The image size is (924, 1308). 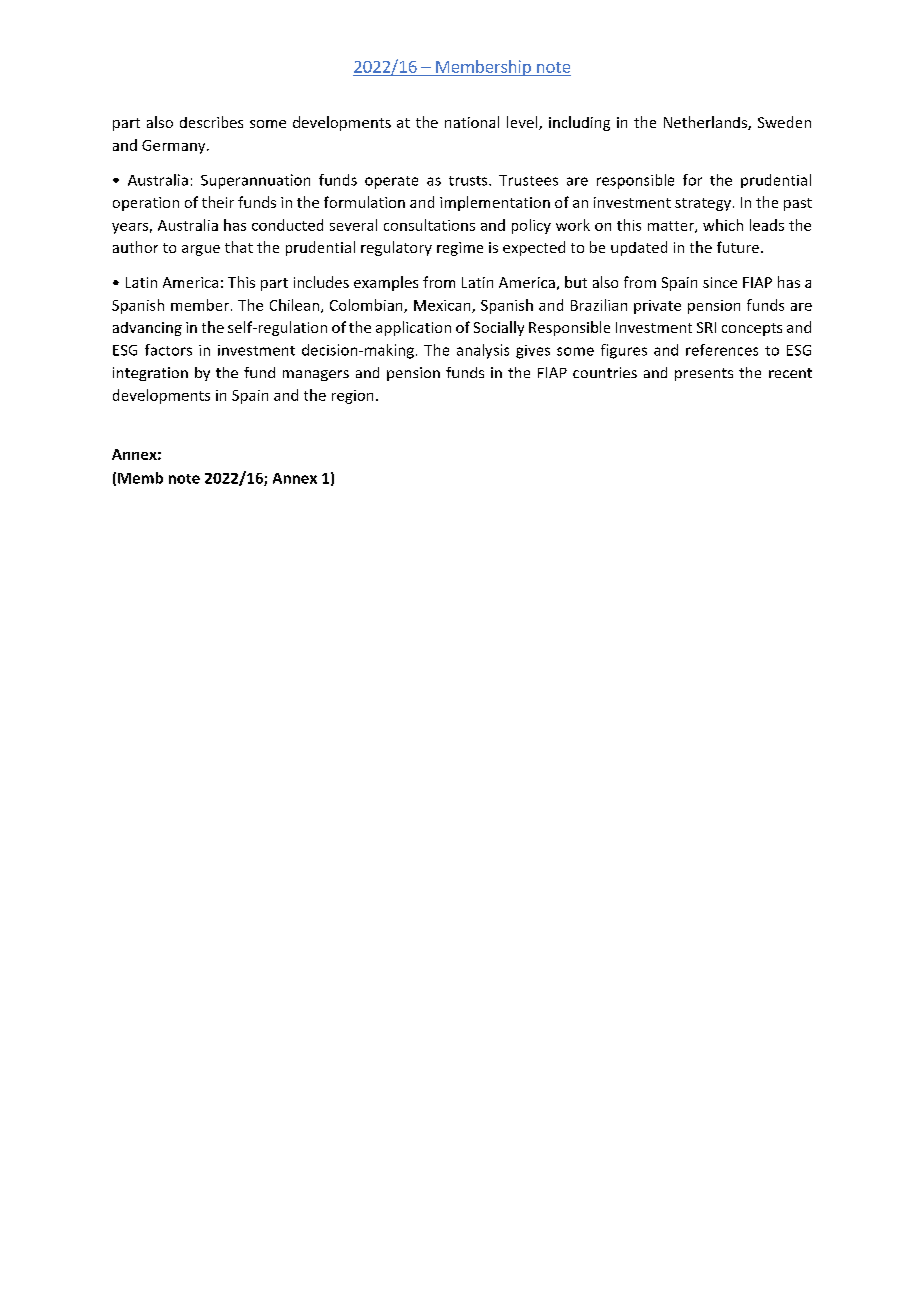 What do you see at coordinates (495, 203) in the screenshot?
I see `implementation` at bounding box center [495, 203].
